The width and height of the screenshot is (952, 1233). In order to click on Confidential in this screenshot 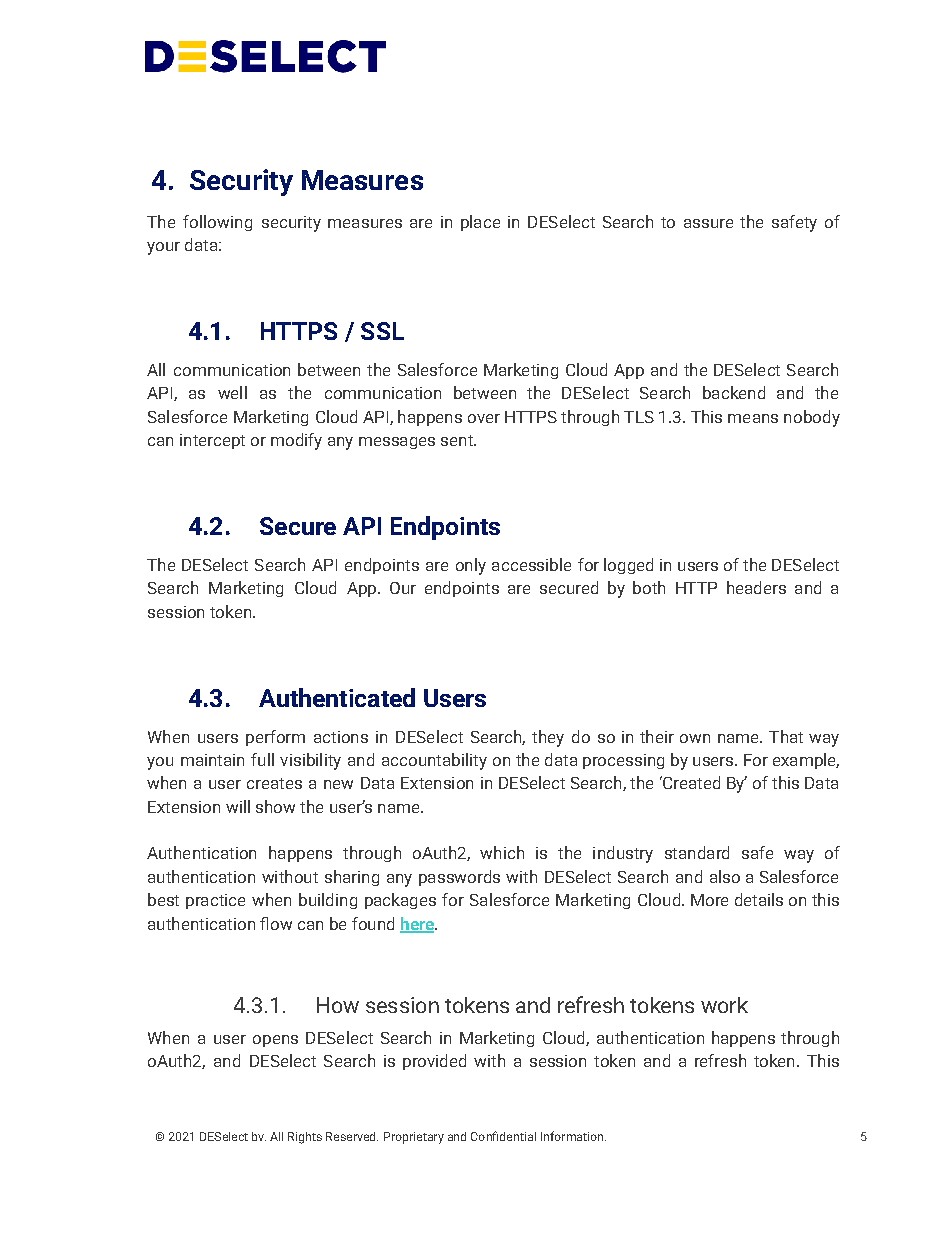, I will do `click(503, 1136)`.
